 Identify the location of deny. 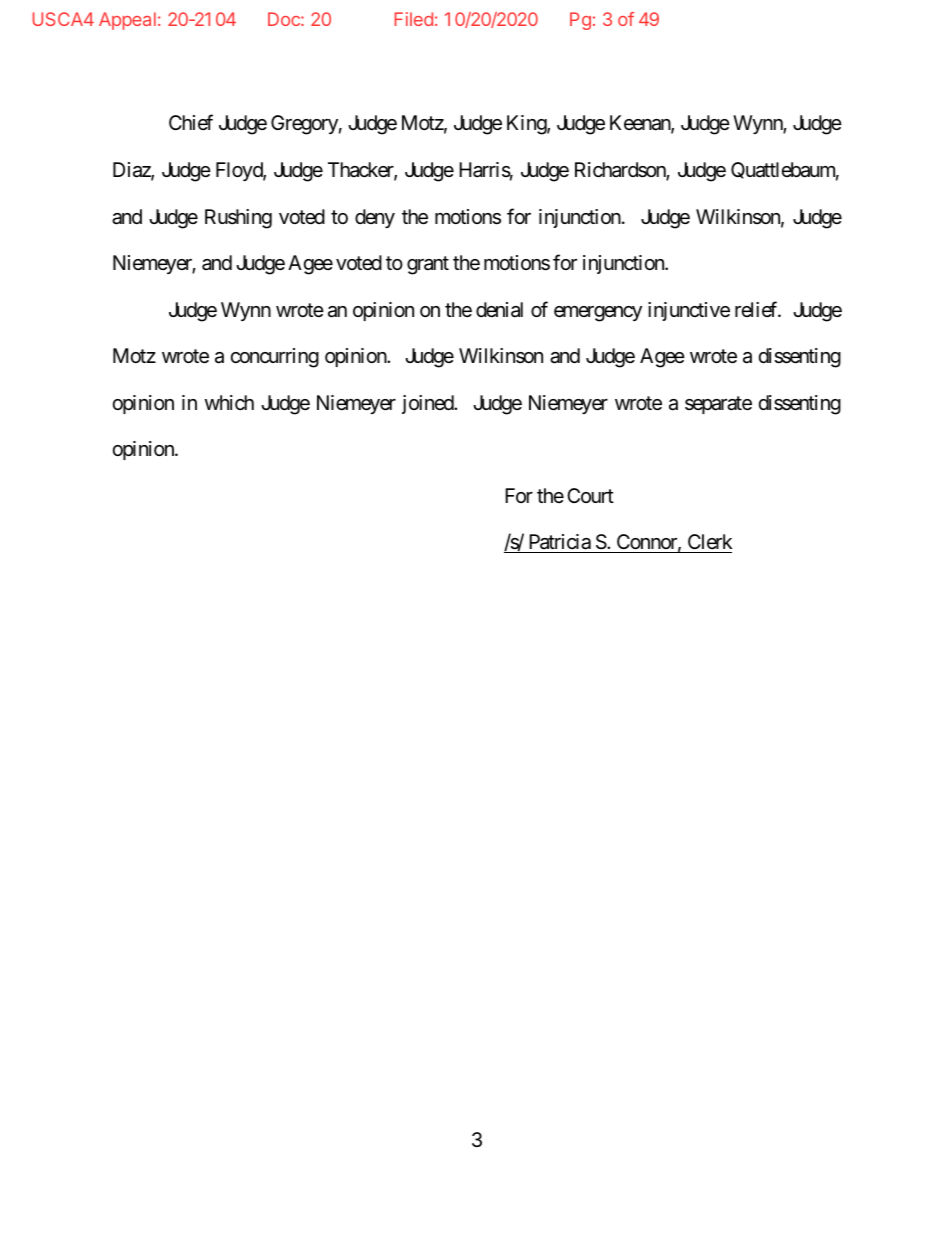
(375, 218).
